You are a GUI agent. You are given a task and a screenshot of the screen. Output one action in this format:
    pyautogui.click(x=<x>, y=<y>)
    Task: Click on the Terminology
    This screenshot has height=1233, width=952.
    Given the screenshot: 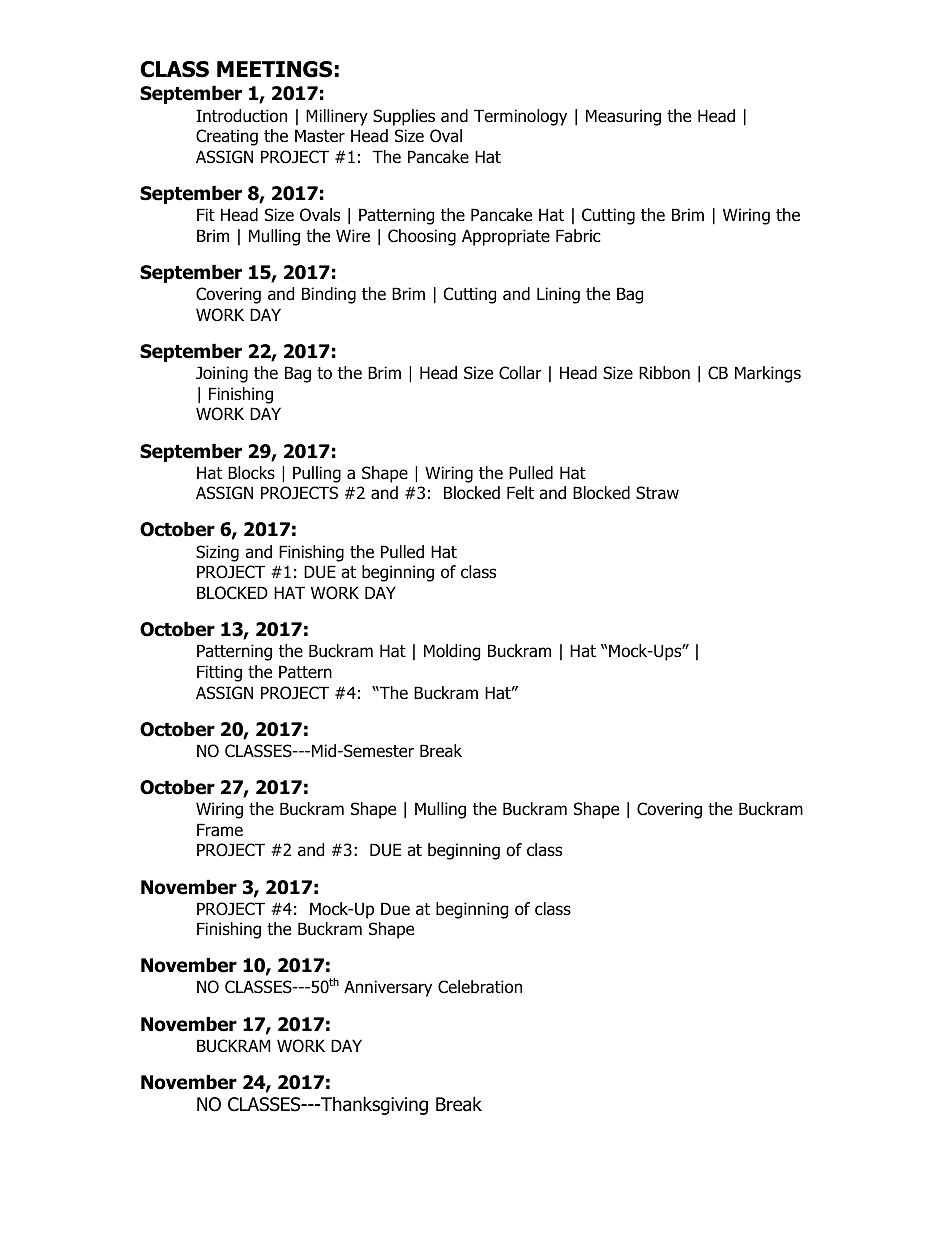 What is the action you would take?
    pyautogui.click(x=520, y=117)
